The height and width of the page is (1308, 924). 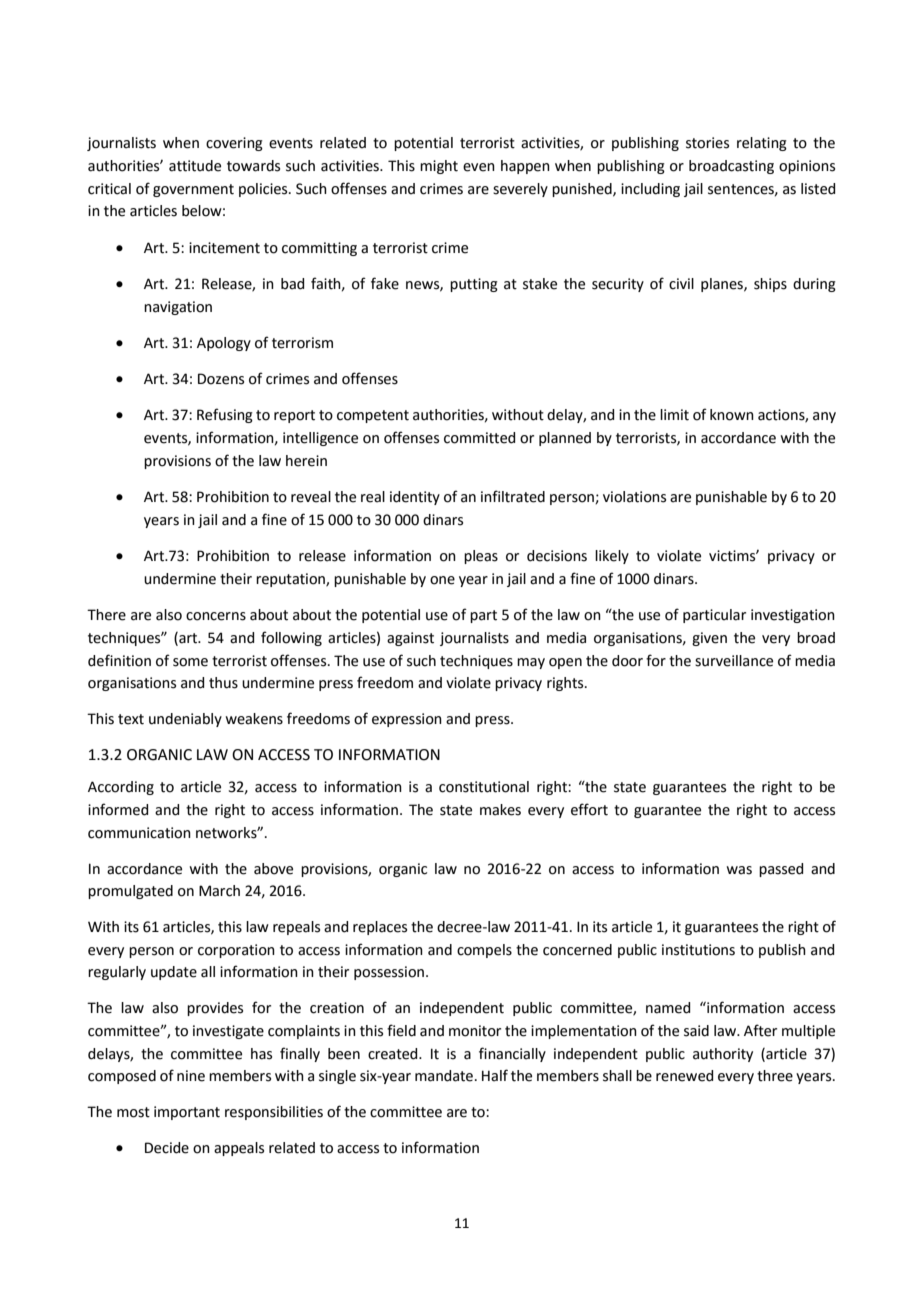 What do you see at coordinates (195, 166) in the page?
I see `attitude` at bounding box center [195, 166].
